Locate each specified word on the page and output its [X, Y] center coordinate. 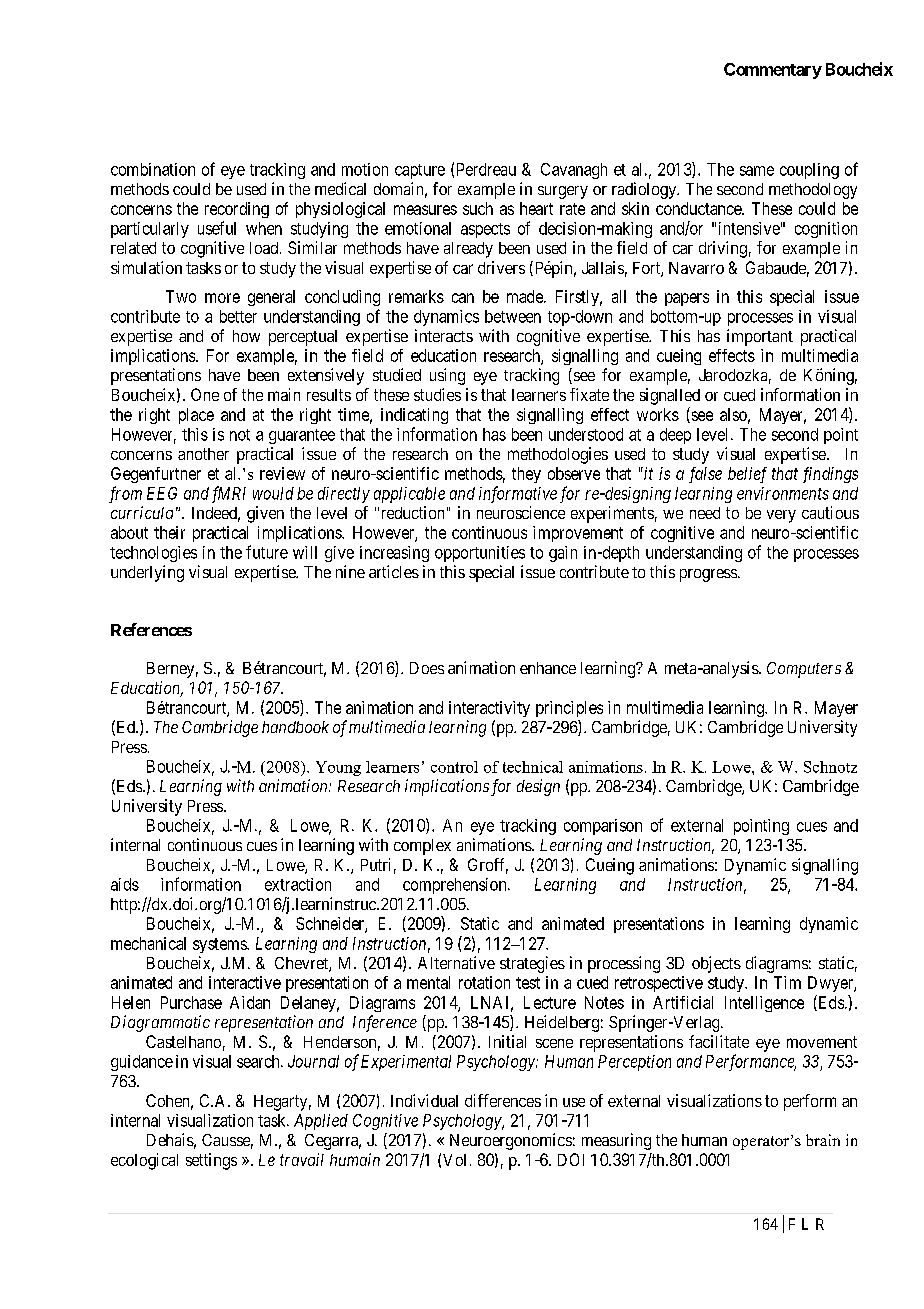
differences [503, 1100]
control [454, 767]
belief [747, 475]
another [203, 454]
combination [153, 169]
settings [211, 1161]
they [526, 475]
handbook [295, 727]
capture [420, 171]
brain [823, 1140]
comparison [603, 827]
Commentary [773, 71]
